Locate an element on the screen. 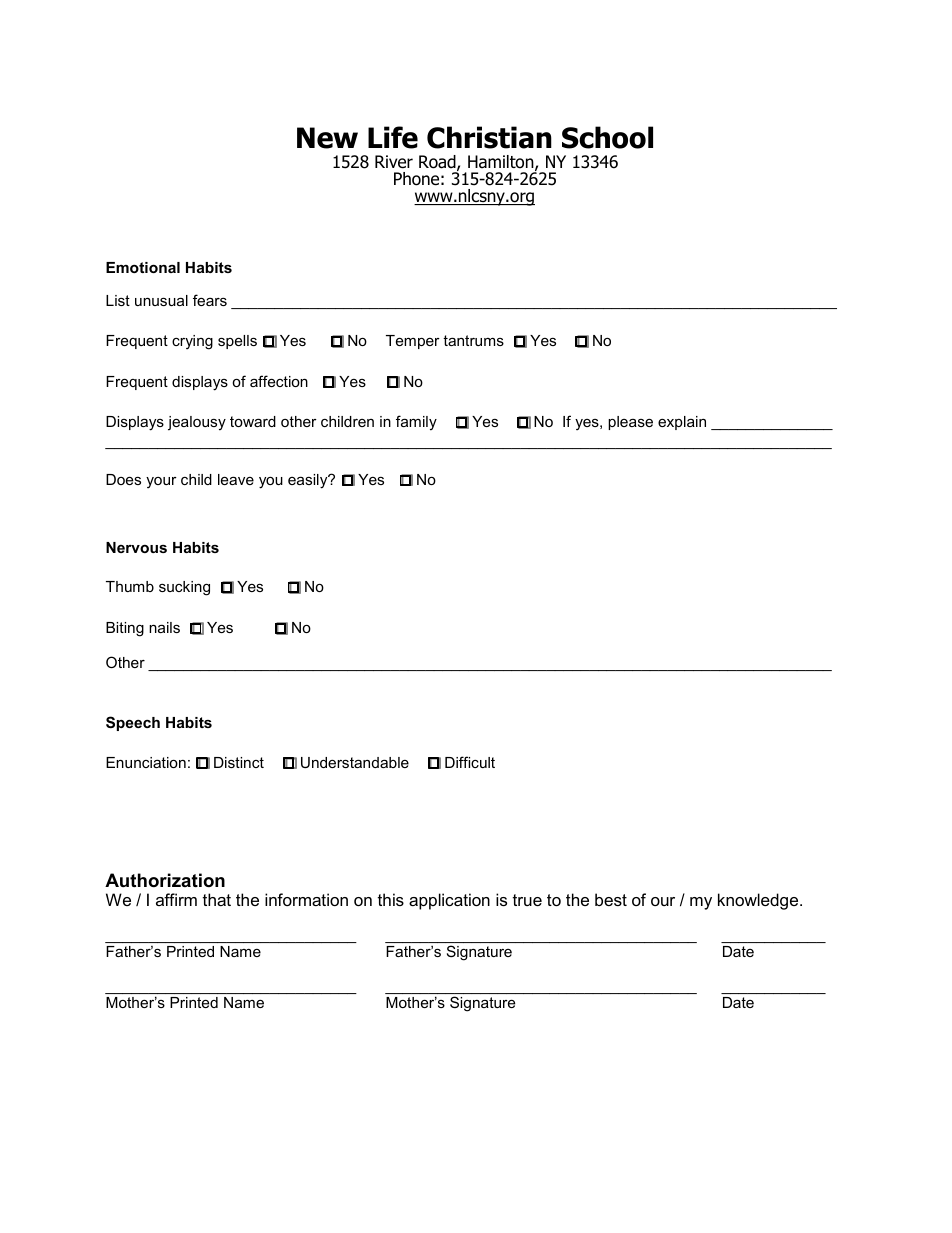 Image resolution: width=952 pixels, height=1233 pixels. family is located at coordinates (416, 423).
